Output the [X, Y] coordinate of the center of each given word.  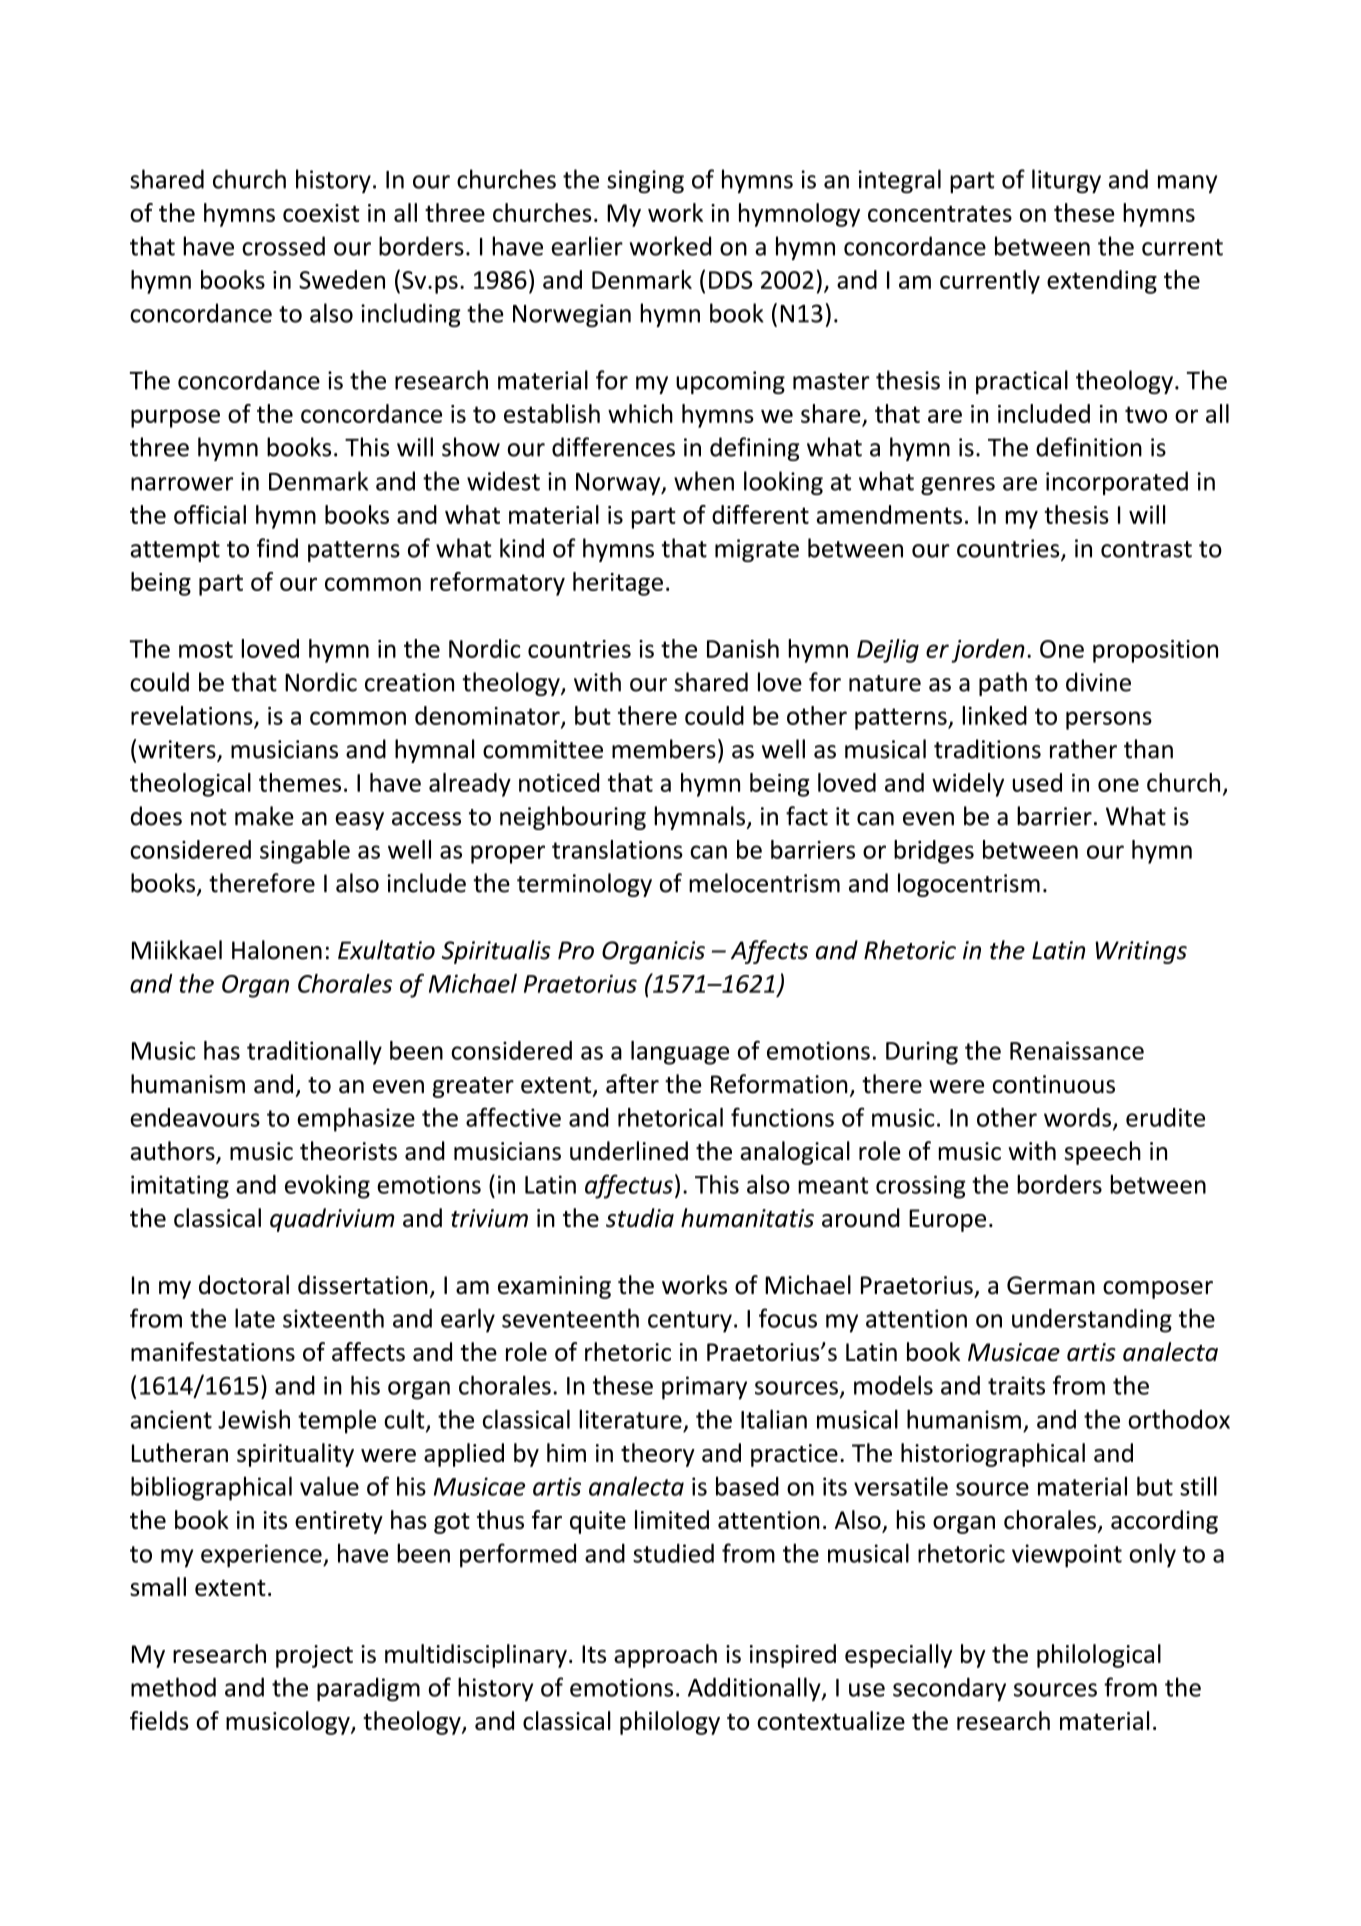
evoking [327, 1187]
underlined [629, 1151]
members [664, 749]
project [314, 1656]
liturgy [1066, 181]
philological [1099, 1656]
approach [665, 1656]
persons [1109, 720]
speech [1103, 1153]
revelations [192, 715]
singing [645, 181]
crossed [283, 246]
